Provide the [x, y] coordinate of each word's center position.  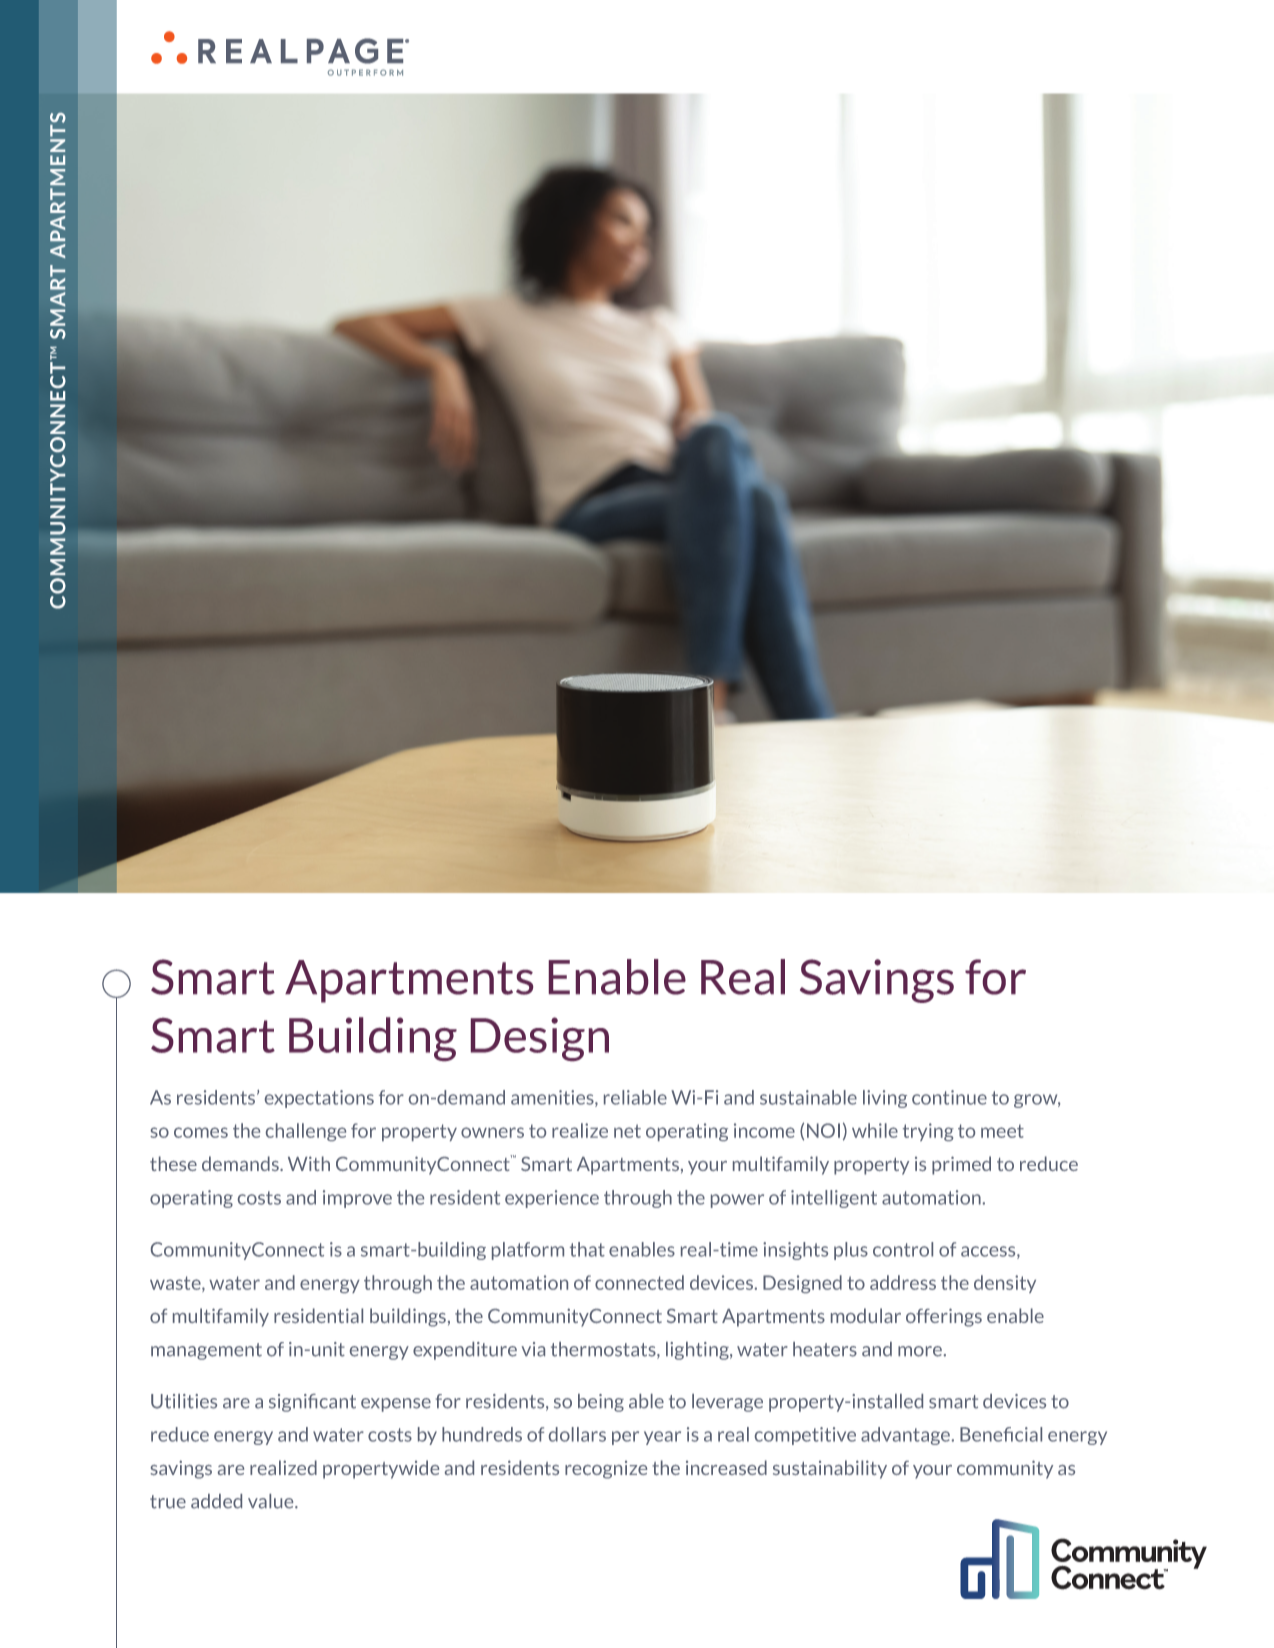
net [627, 1131]
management [206, 1351]
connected [639, 1282]
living [885, 1099]
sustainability [830, 1469]
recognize [606, 1470]
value [272, 1501]
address [903, 1282]
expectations [319, 1099]
